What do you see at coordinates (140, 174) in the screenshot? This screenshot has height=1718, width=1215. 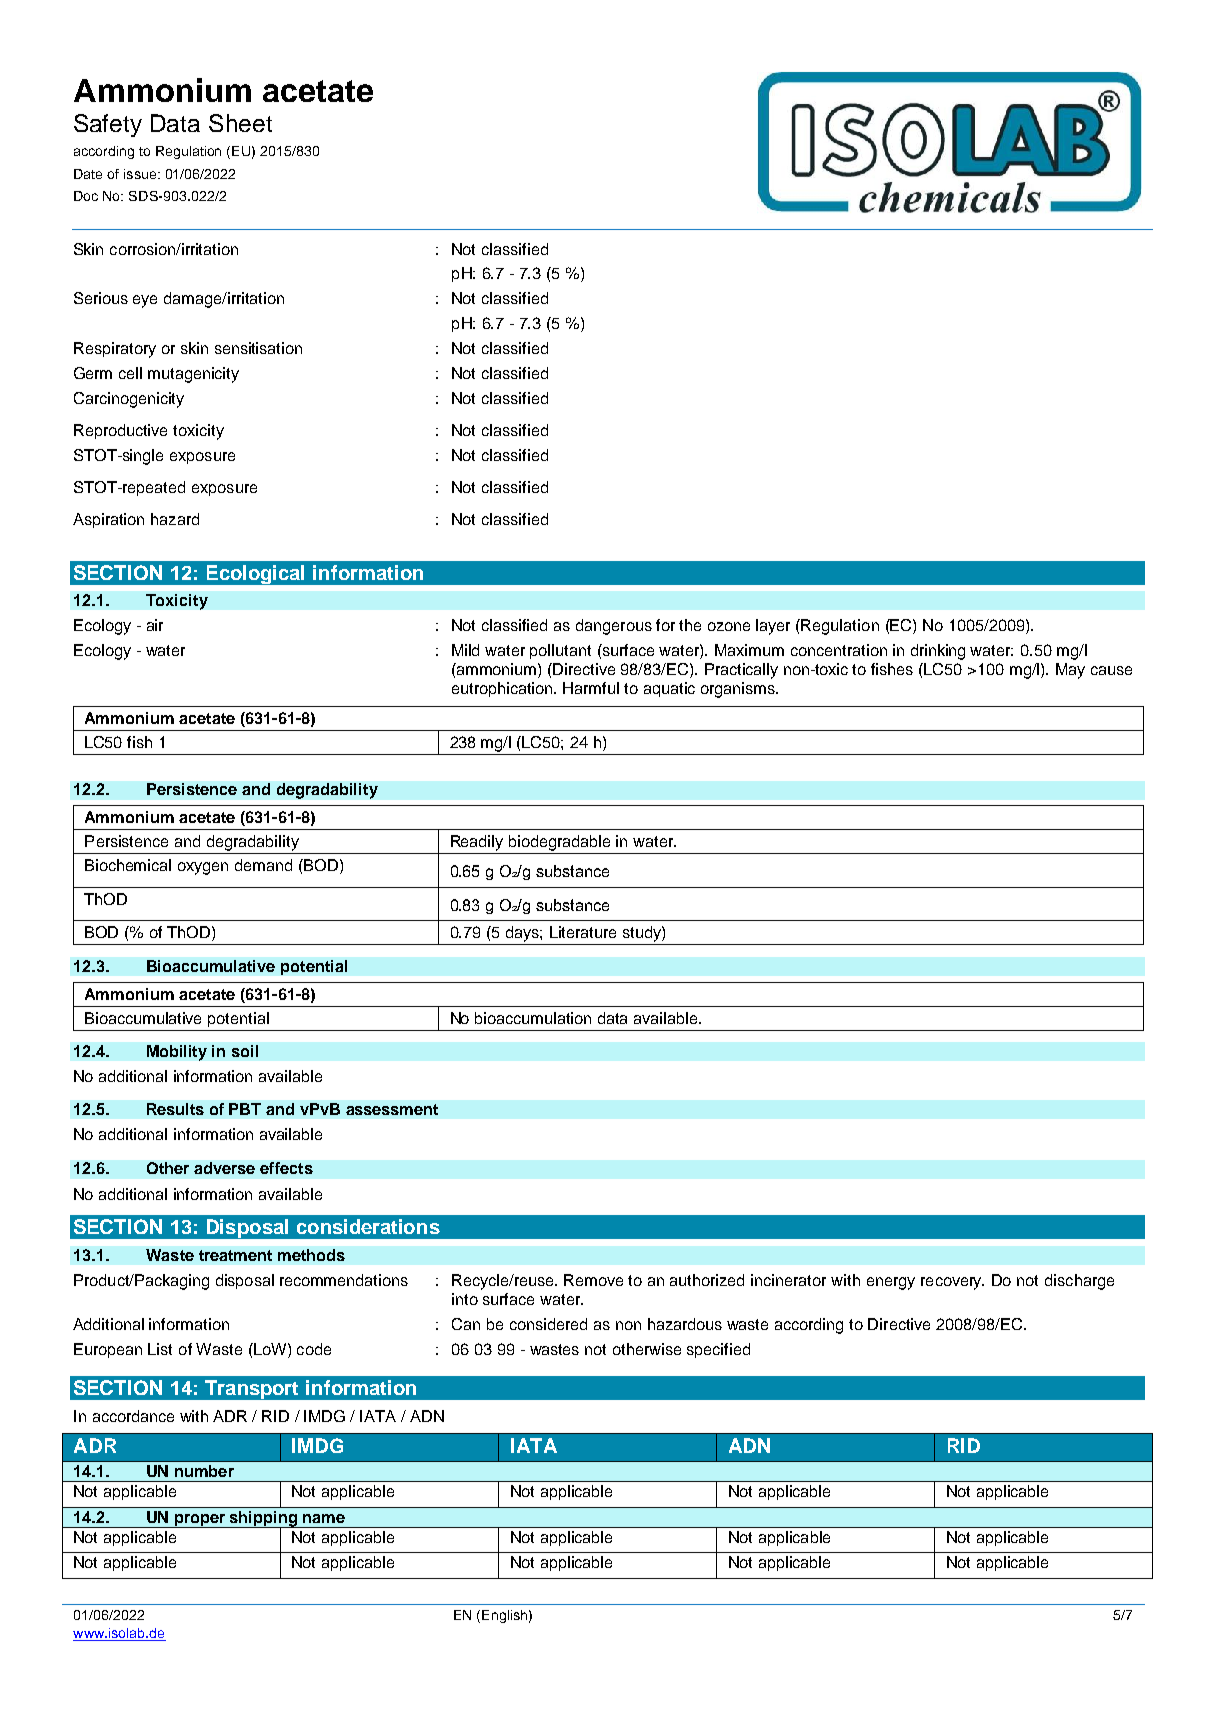 I see `issue` at bounding box center [140, 174].
